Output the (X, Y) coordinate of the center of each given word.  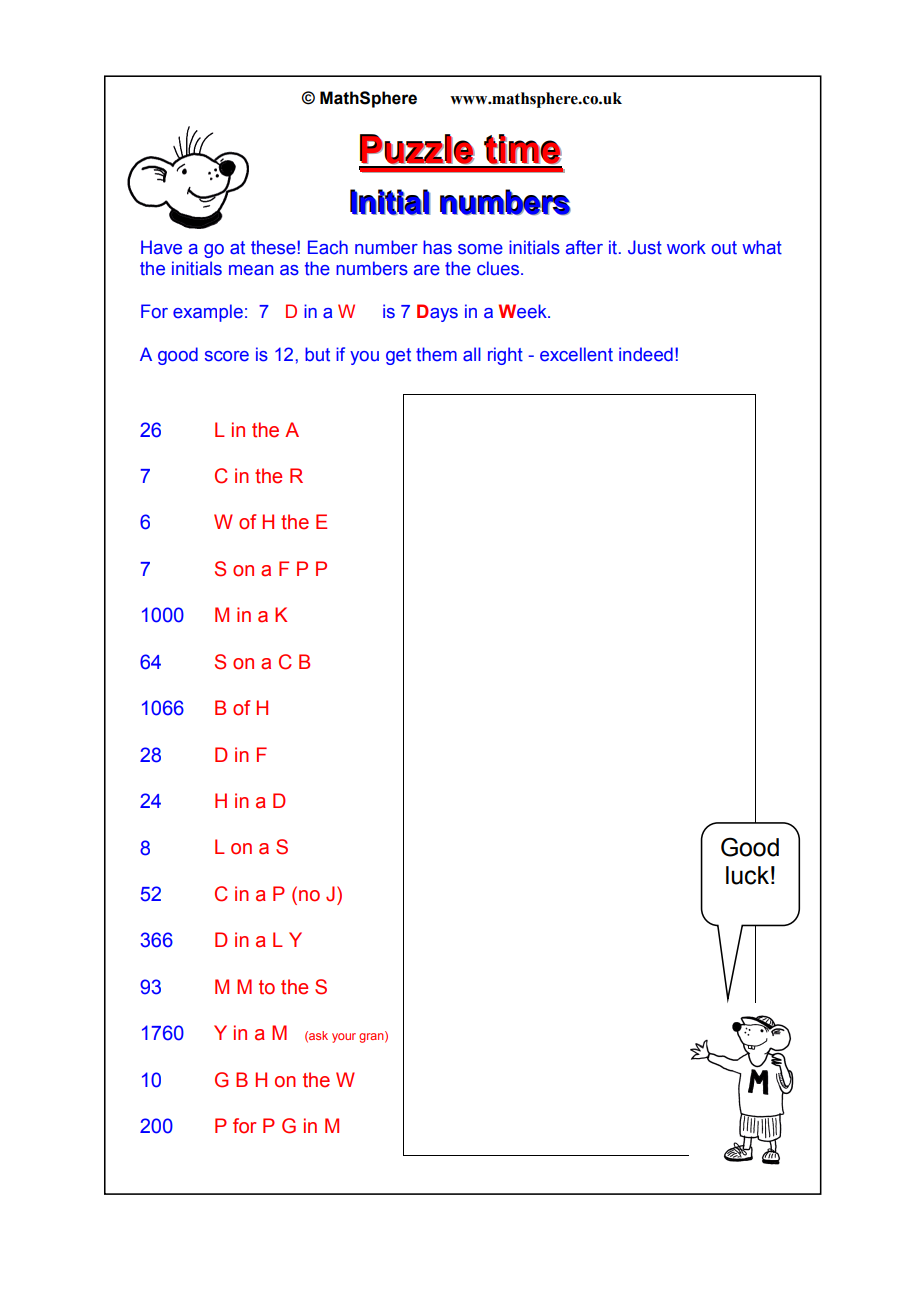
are (427, 270)
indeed (646, 354)
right (505, 356)
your (344, 1038)
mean (251, 270)
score (227, 356)
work (686, 247)
